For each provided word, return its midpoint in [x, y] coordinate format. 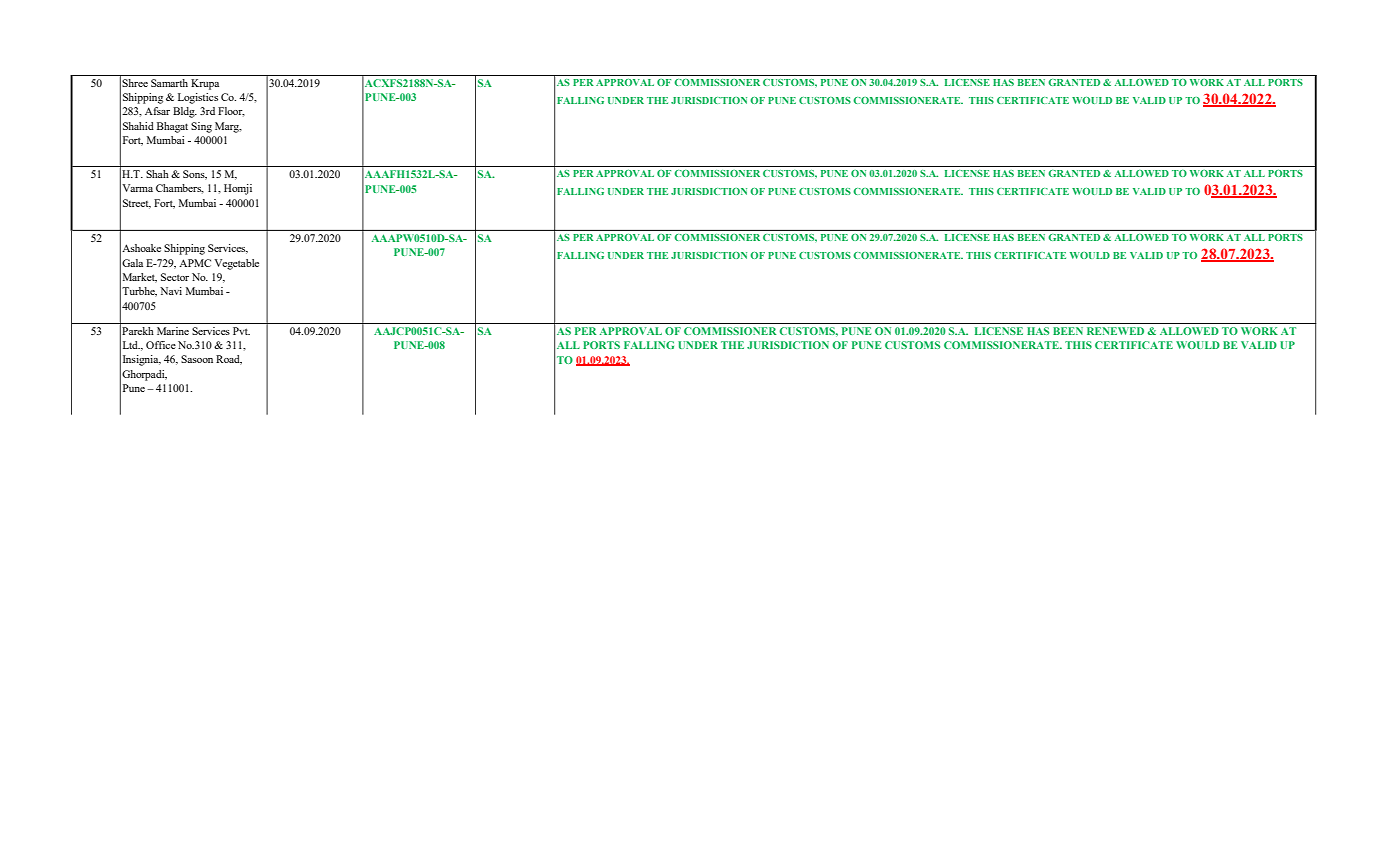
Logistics [198, 98]
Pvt [241, 331]
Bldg [185, 112]
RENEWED [1115, 331]
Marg [228, 127]
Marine [173, 331]
